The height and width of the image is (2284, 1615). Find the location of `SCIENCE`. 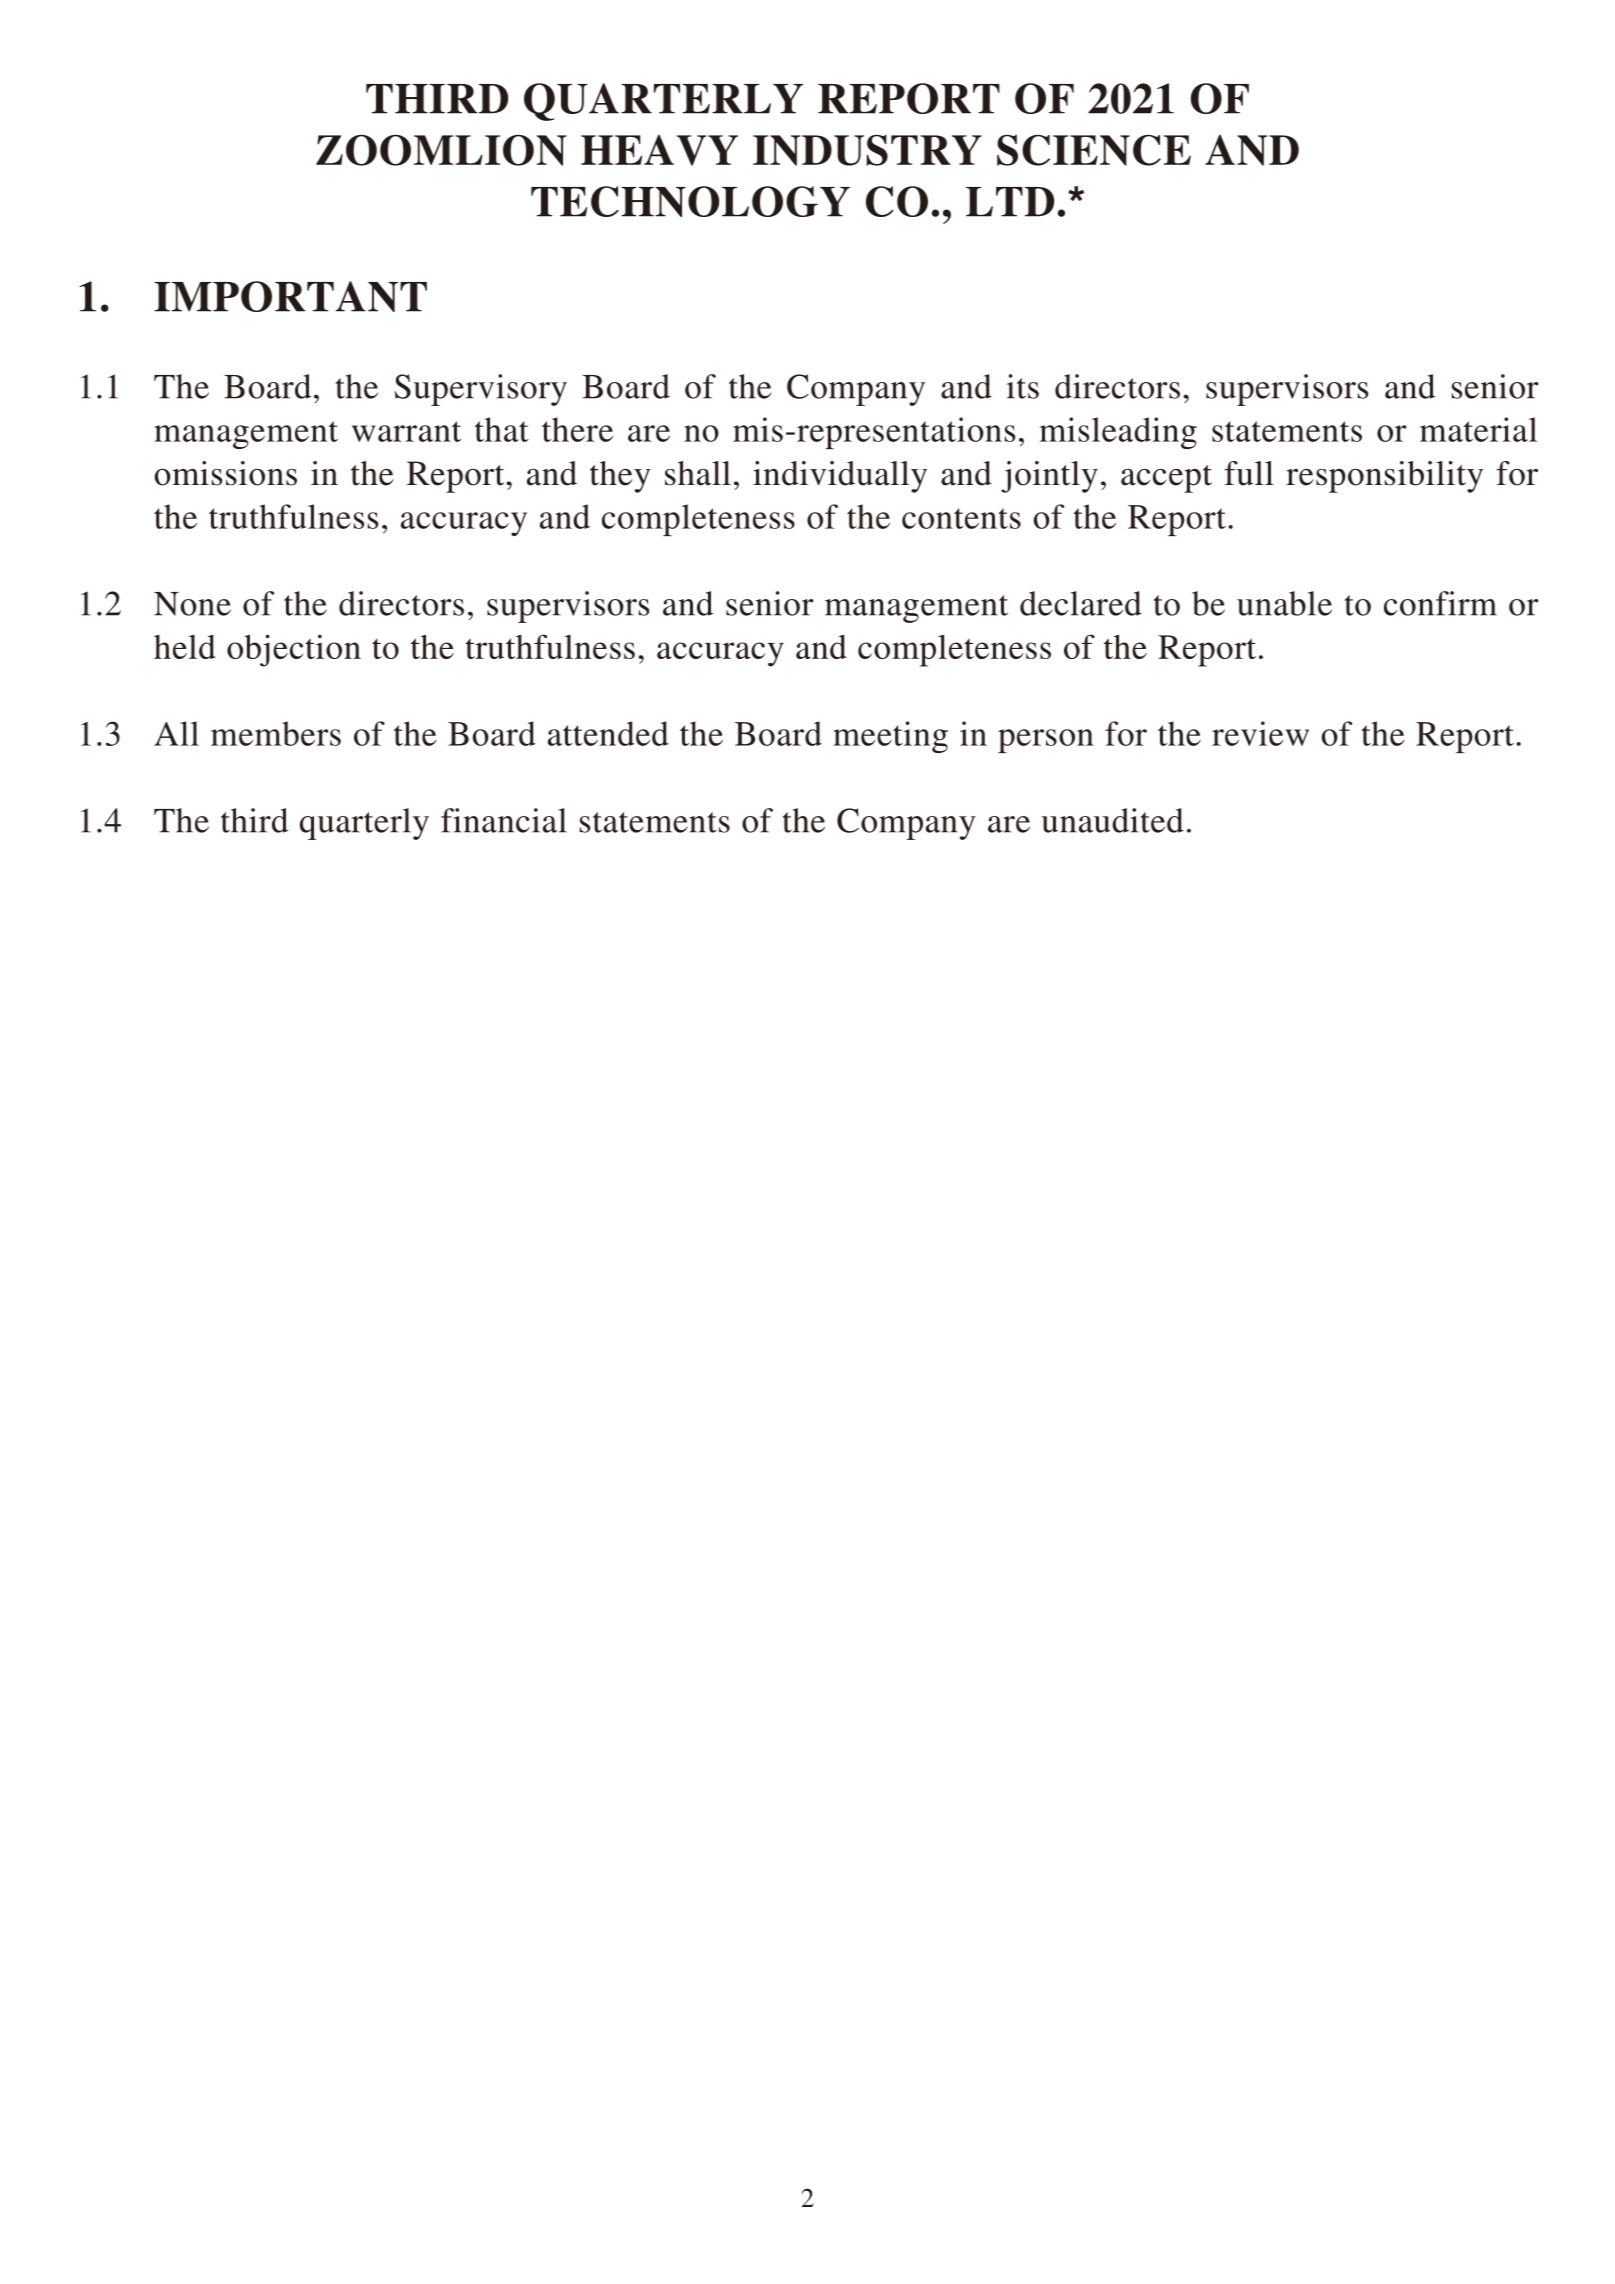

SCIENCE is located at coordinates (1094, 150).
